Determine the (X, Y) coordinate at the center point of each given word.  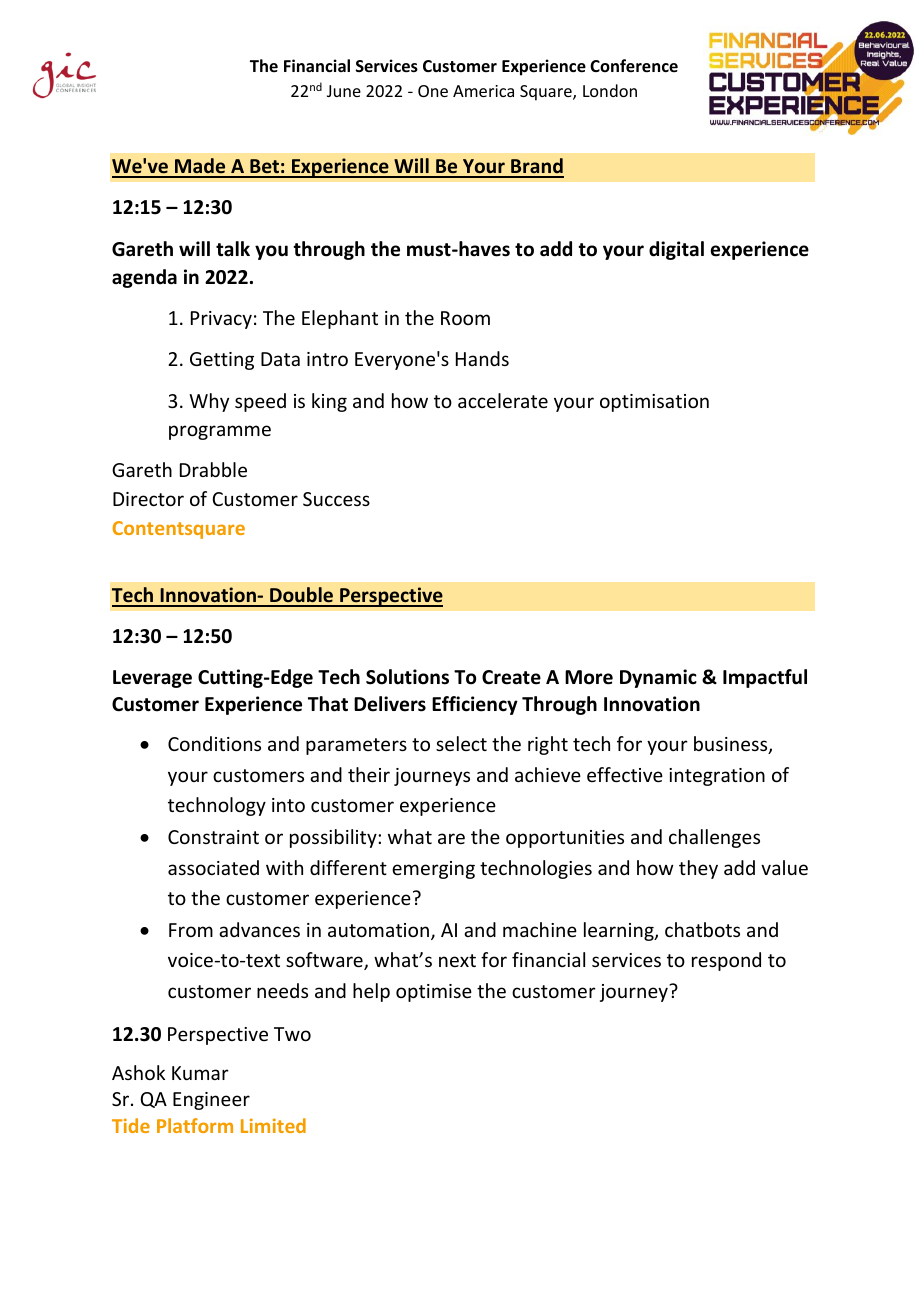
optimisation (654, 403)
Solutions (407, 677)
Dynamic (658, 678)
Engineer (211, 1101)
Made (200, 167)
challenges (714, 838)
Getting (222, 361)
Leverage (152, 679)
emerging (433, 870)
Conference (634, 66)
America (483, 91)
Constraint (213, 837)
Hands (482, 358)
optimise (434, 993)
